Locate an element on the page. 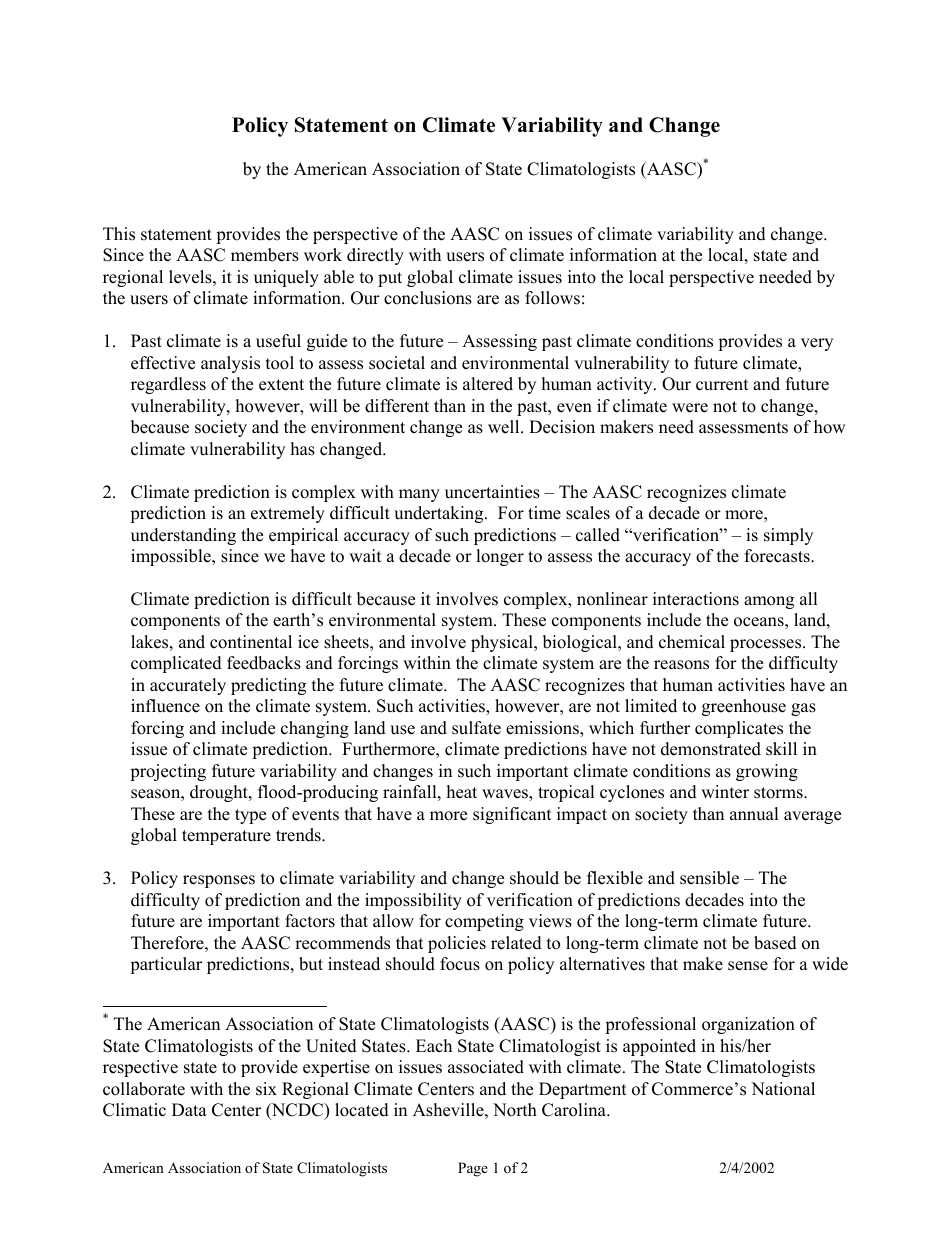 The width and height of the page is (952, 1233). Data is located at coordinates (189, 1109).
